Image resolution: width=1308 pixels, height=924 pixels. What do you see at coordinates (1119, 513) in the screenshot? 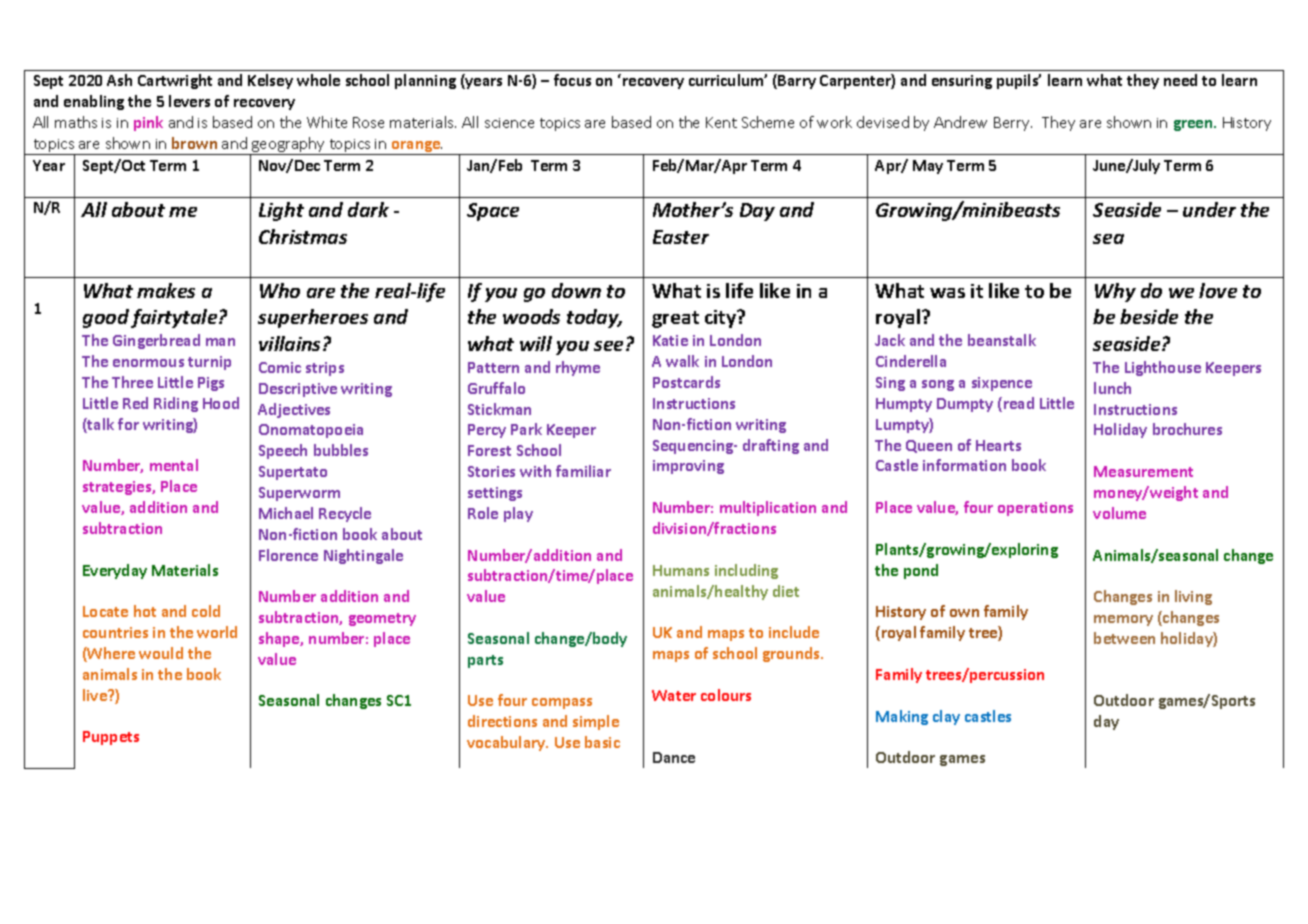
I see `volume` at bounding box center [1119, 513].
